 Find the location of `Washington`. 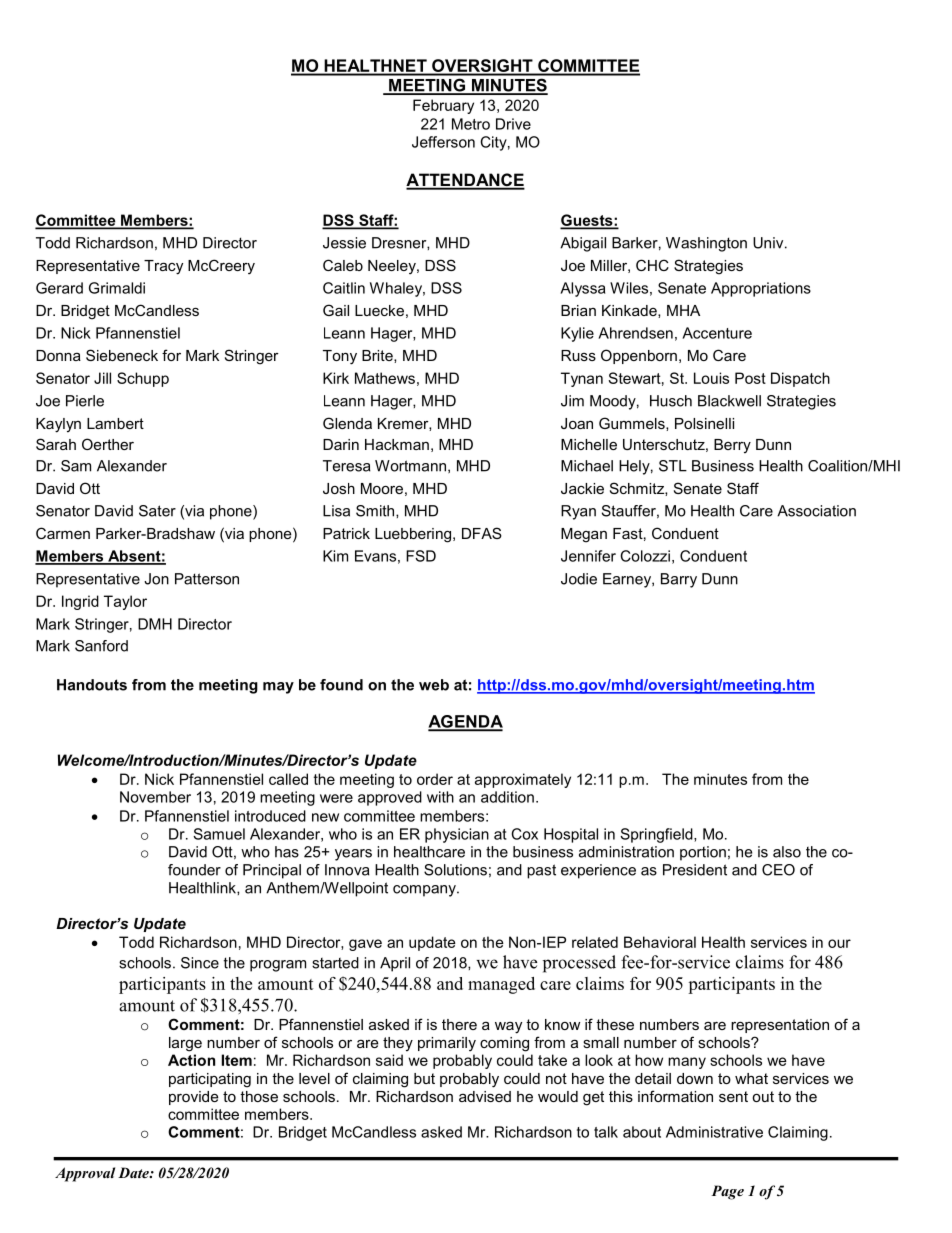

Washington is located at coordinates (706, 244).
